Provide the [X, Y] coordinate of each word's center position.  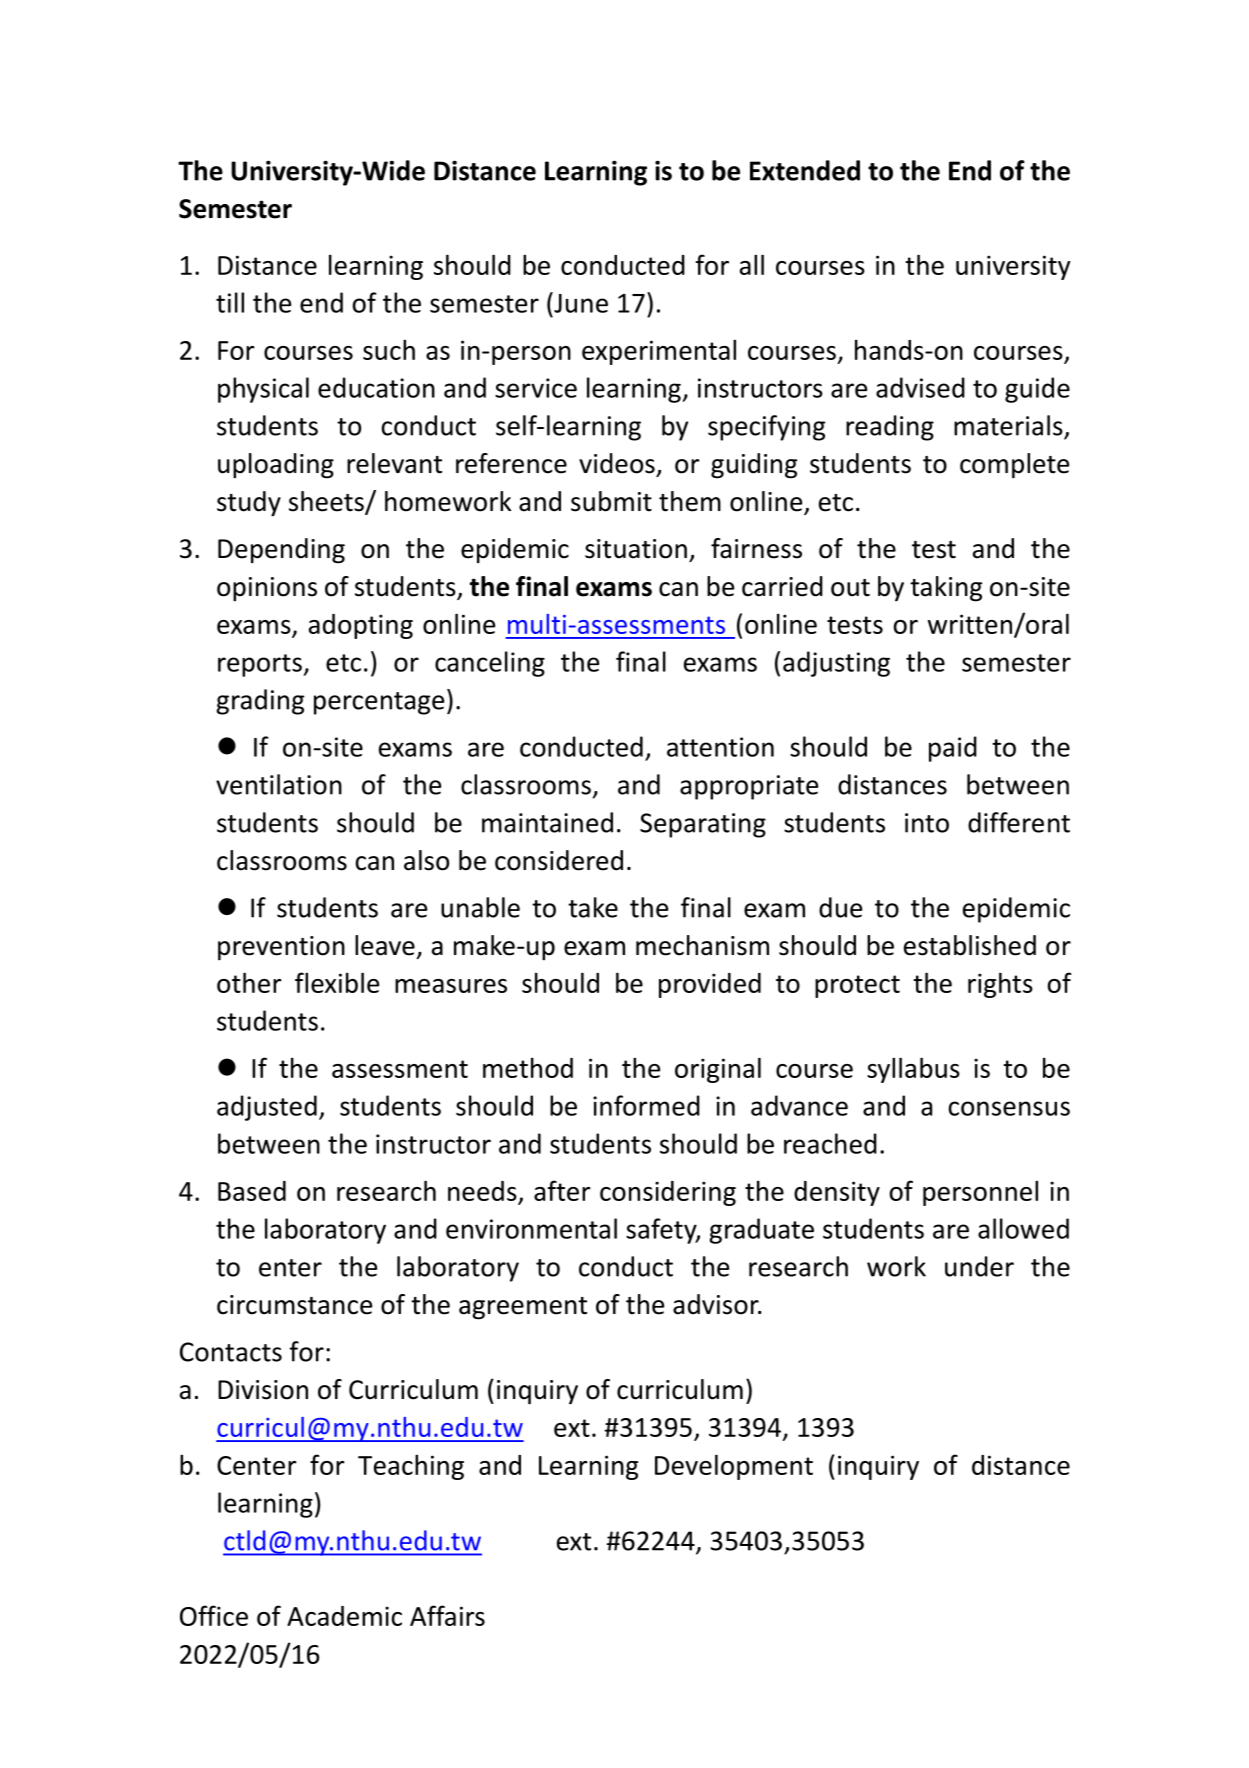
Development [734, 1467]
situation [636, 549]
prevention [281, 948]
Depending [281, 551]
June [580, 302]
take [593, 907]
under [979, 1266]
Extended [805, 170]
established [970, 945]
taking [946, 589]
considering [668, 1193]
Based [252, 1191]
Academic [344, 1616]
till [230, 302]
